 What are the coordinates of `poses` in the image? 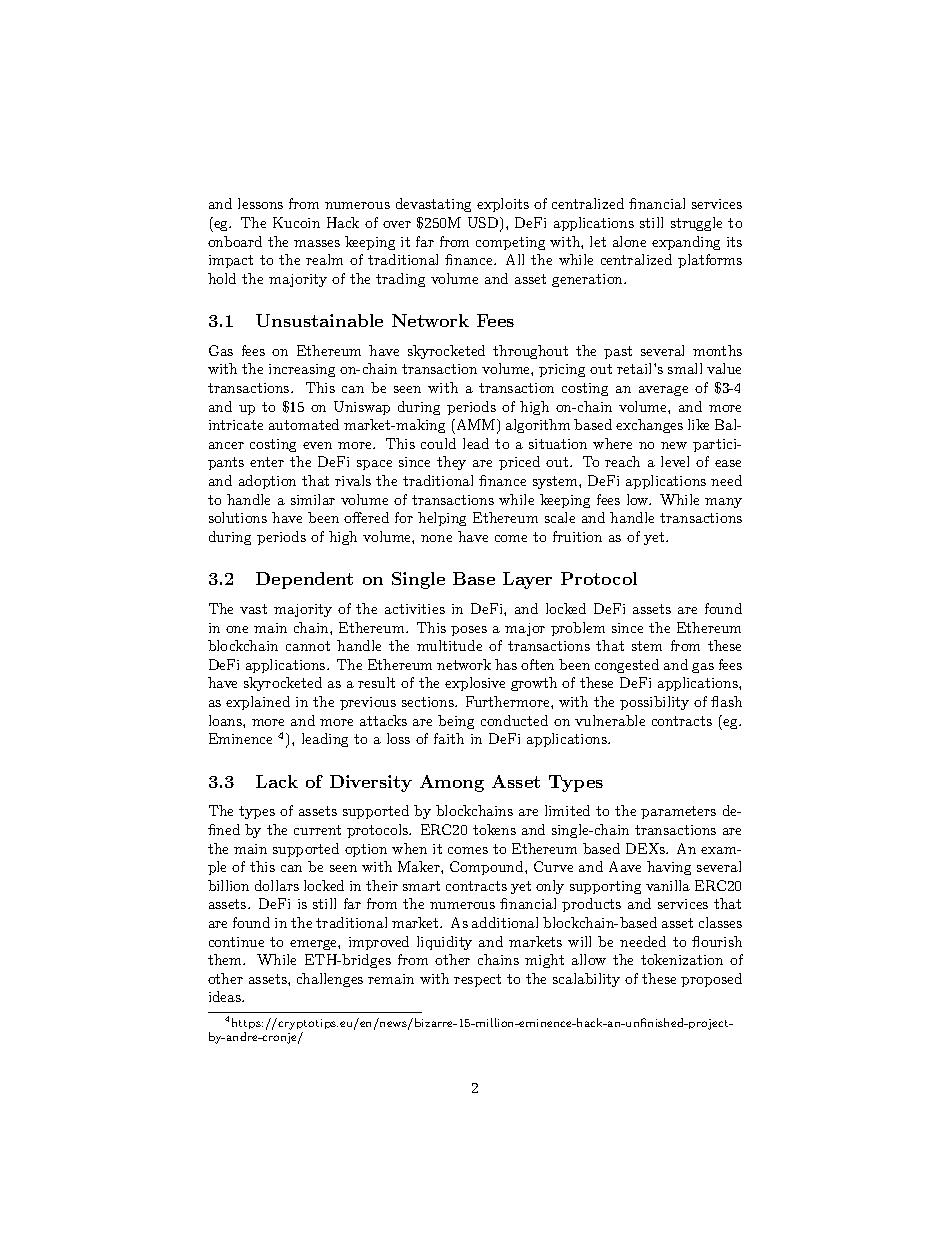 It's located at (469, 631).
